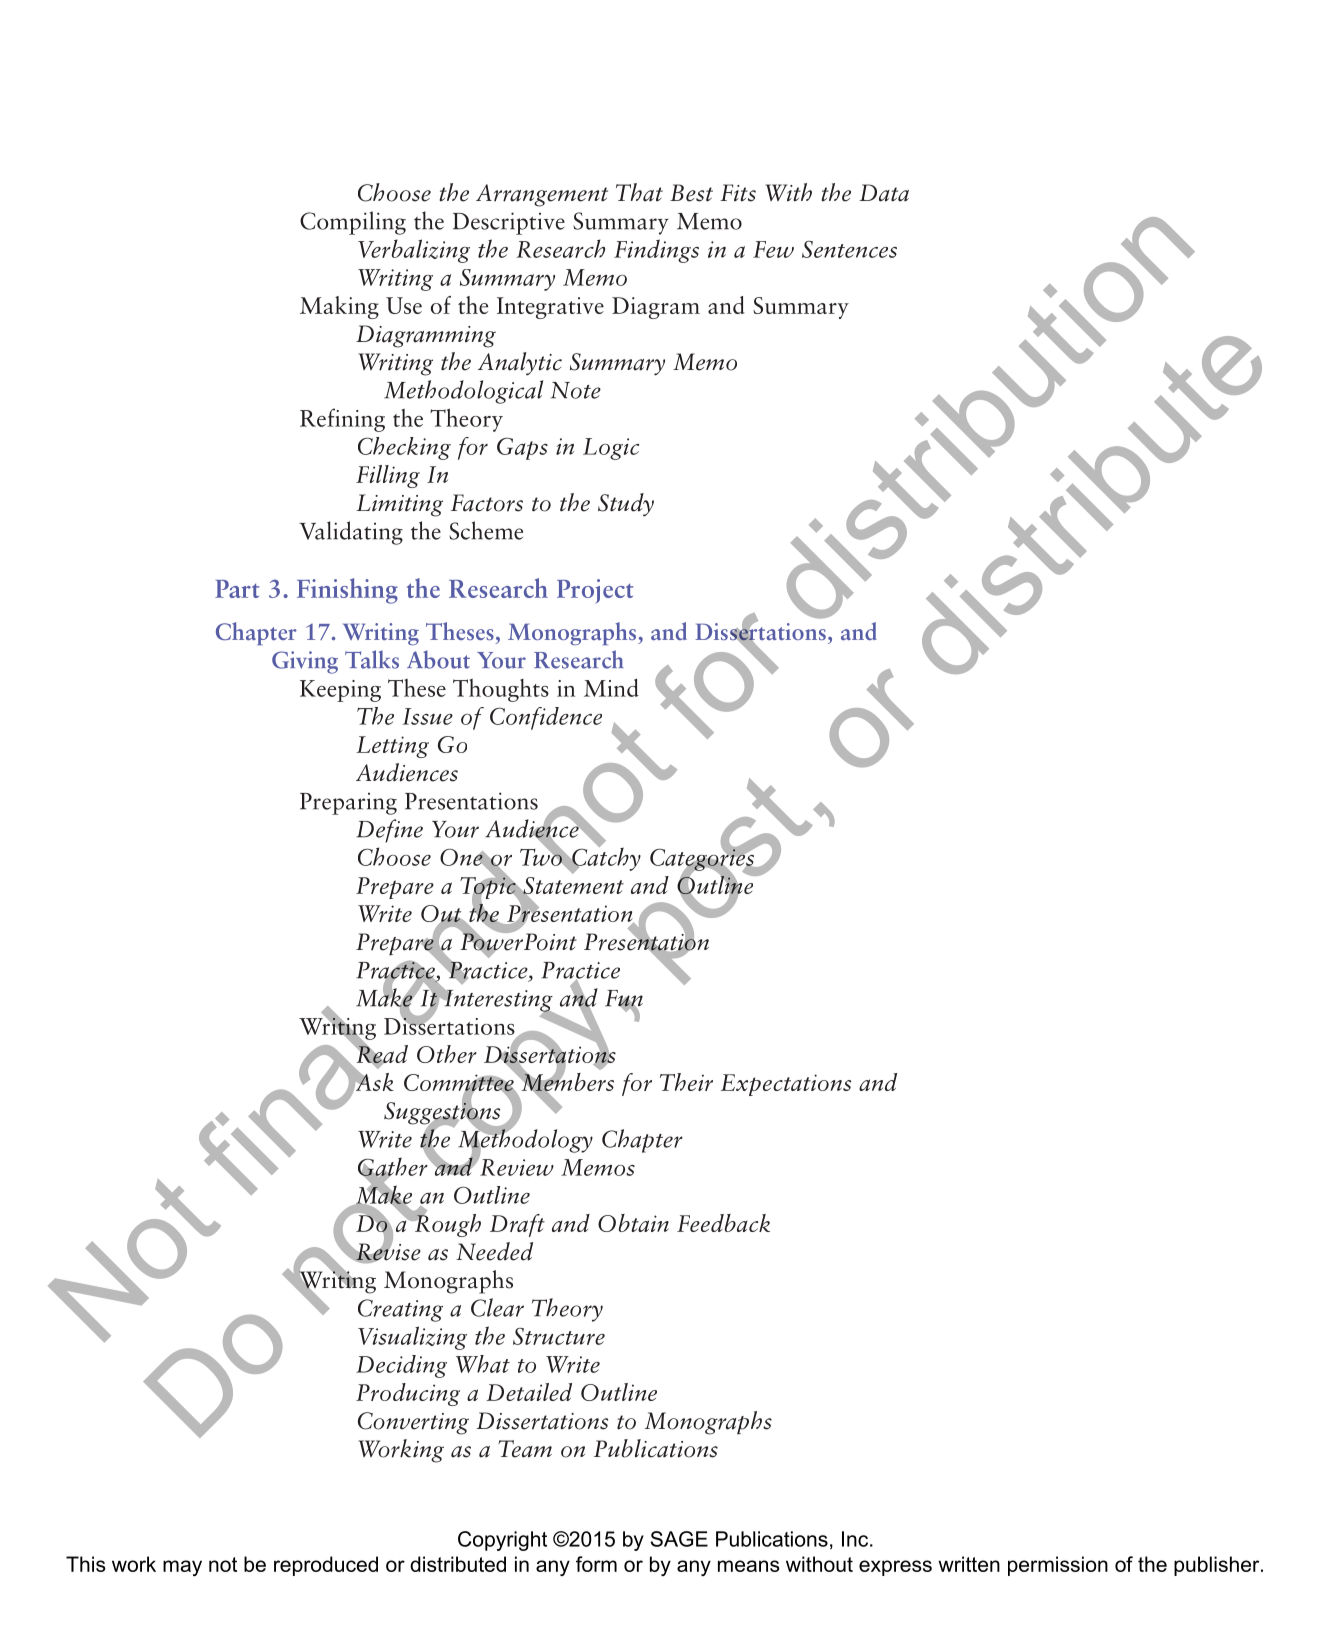 The image size is (1331, 1627). What do you see at coordinates (633, 1223) in the screenshot?
I see `Obtain` at bounding box center [633, 1223].
